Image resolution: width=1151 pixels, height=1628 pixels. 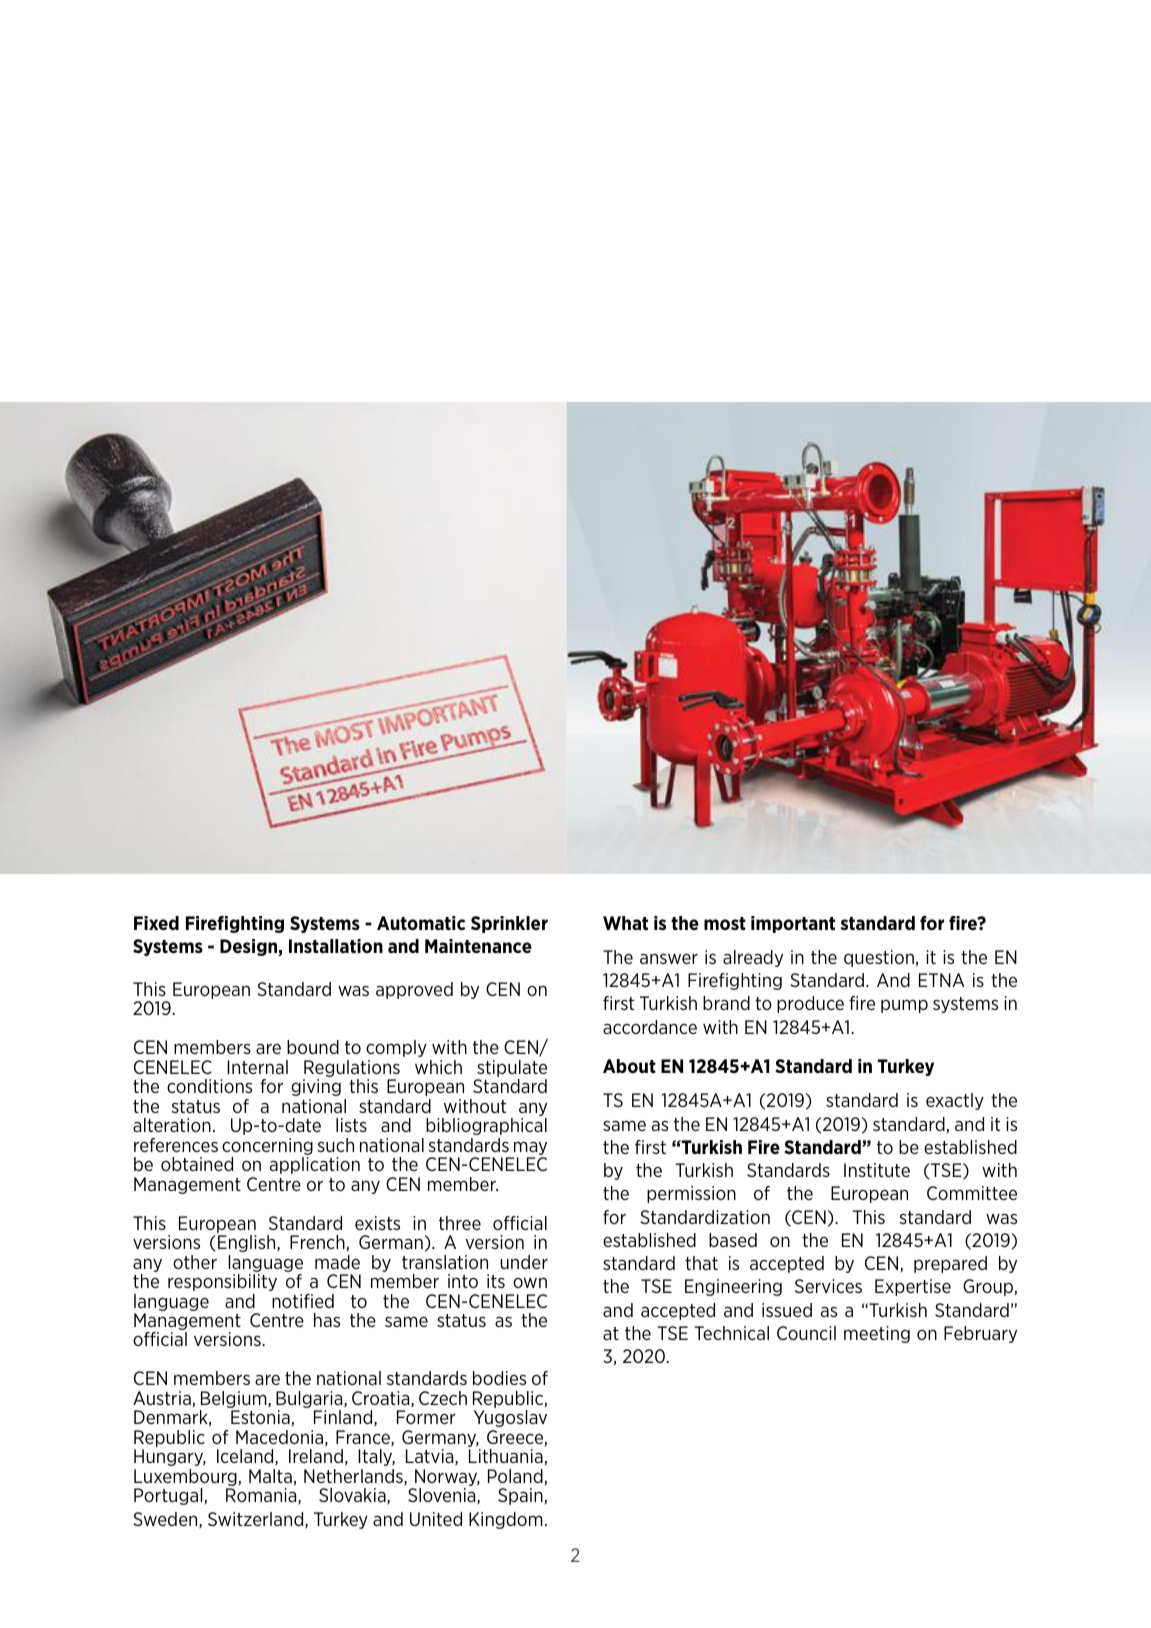 What do you see at coordinates (267, 1148) in the screenshot?
I see `concerning` at bounding box center [267, 1148].
